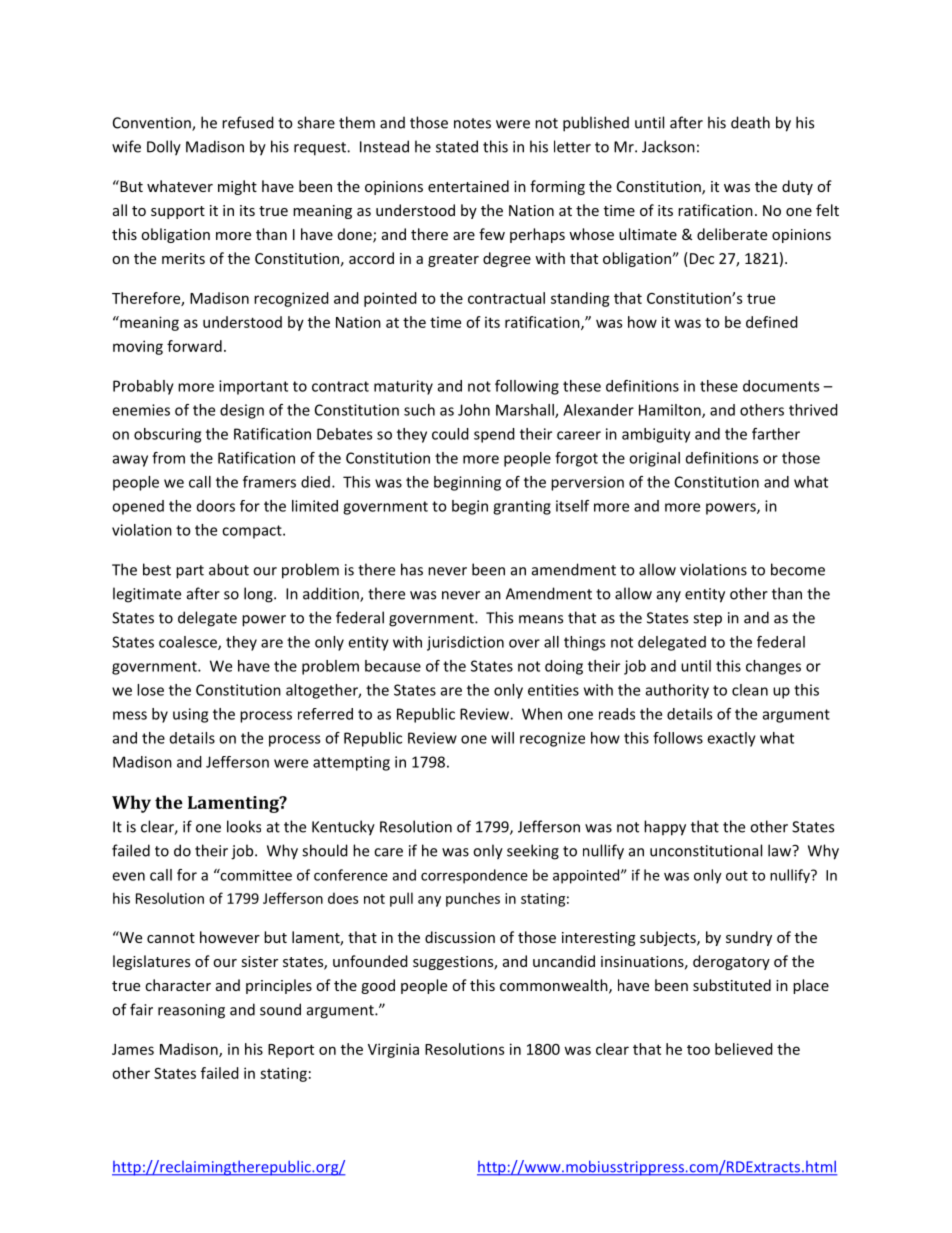  Describe the element at coordinates (167, 435) in the document. I see `obscuring` at that location.
